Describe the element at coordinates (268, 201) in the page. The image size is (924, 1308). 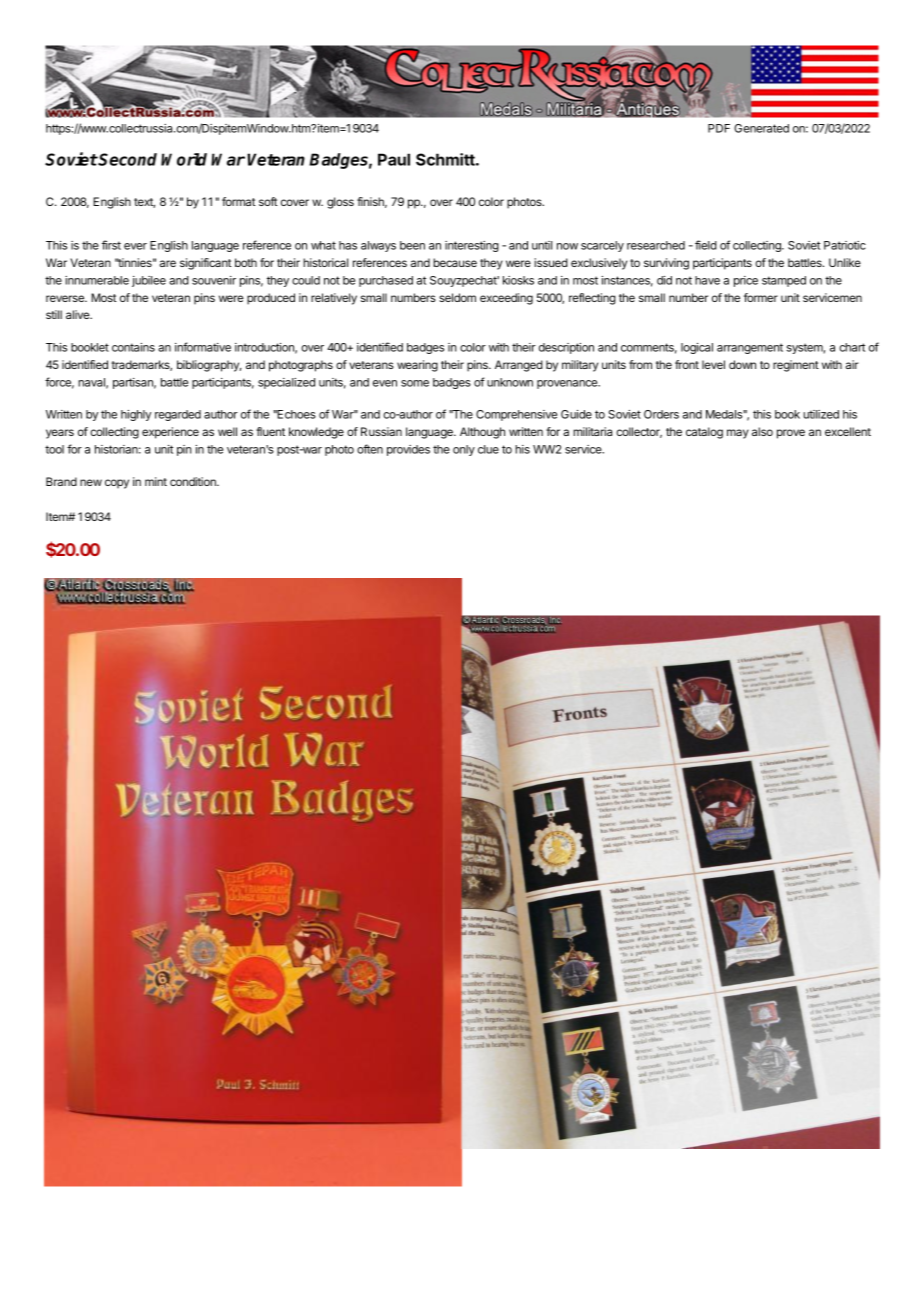
I see `soft` at that location.
